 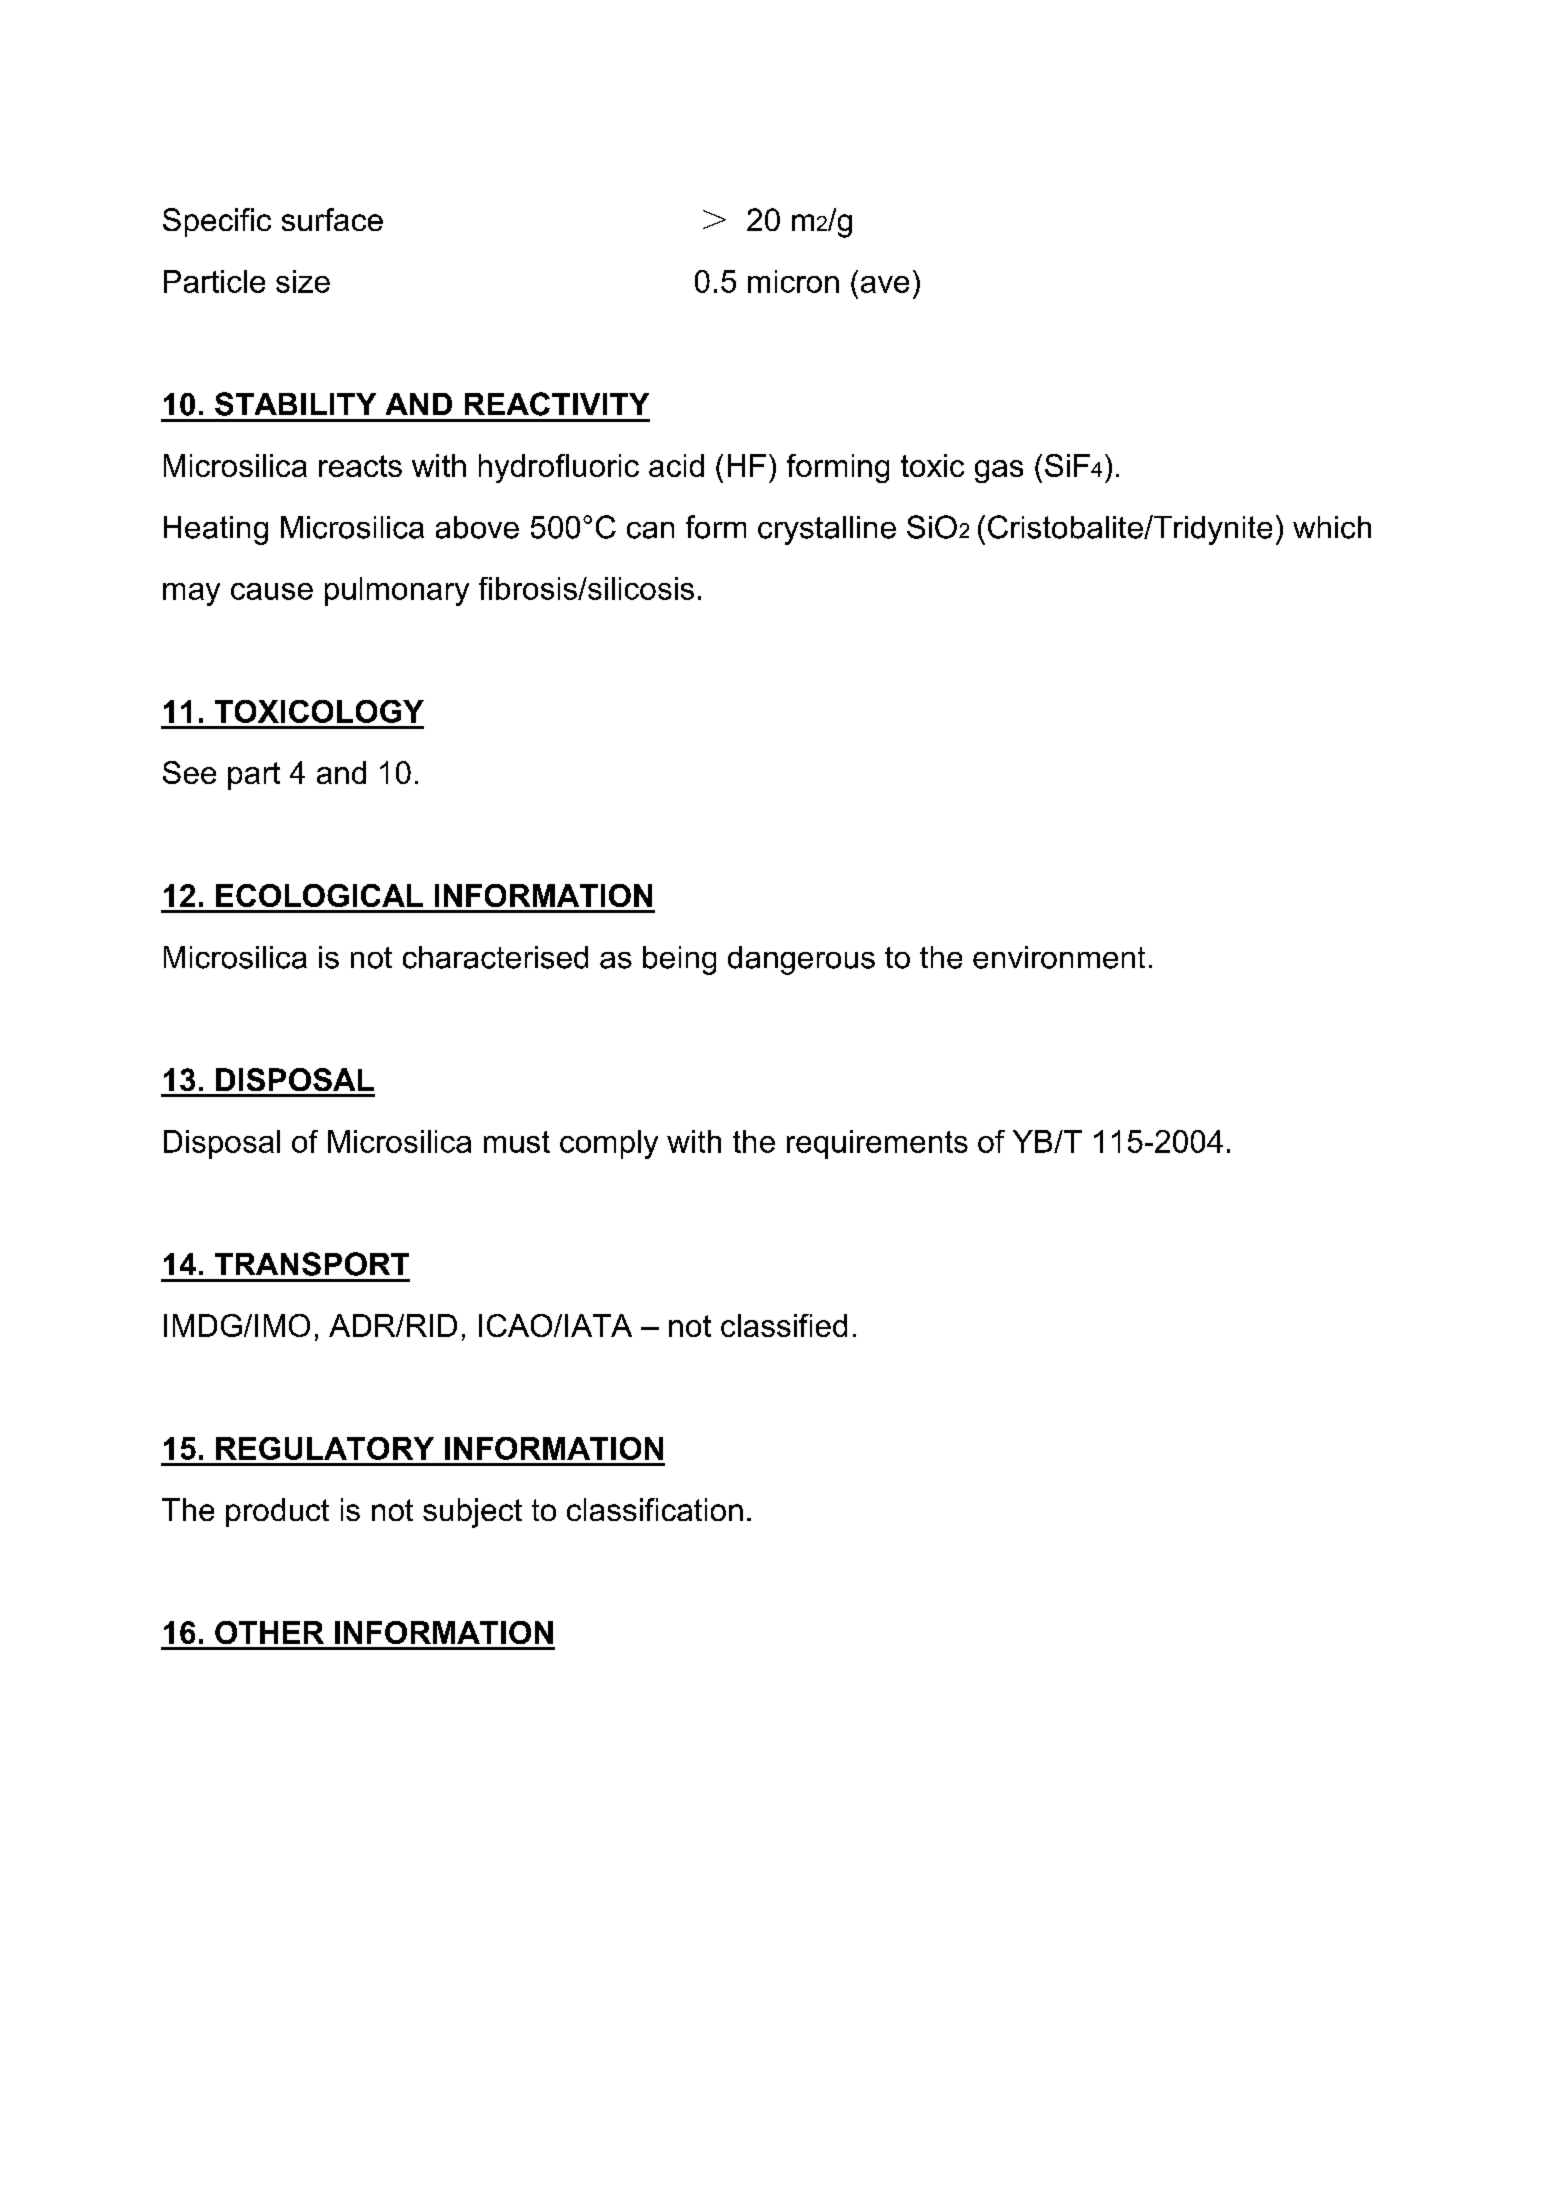 I want to click on TRANSPORT, so click(x=312, y=1264).
